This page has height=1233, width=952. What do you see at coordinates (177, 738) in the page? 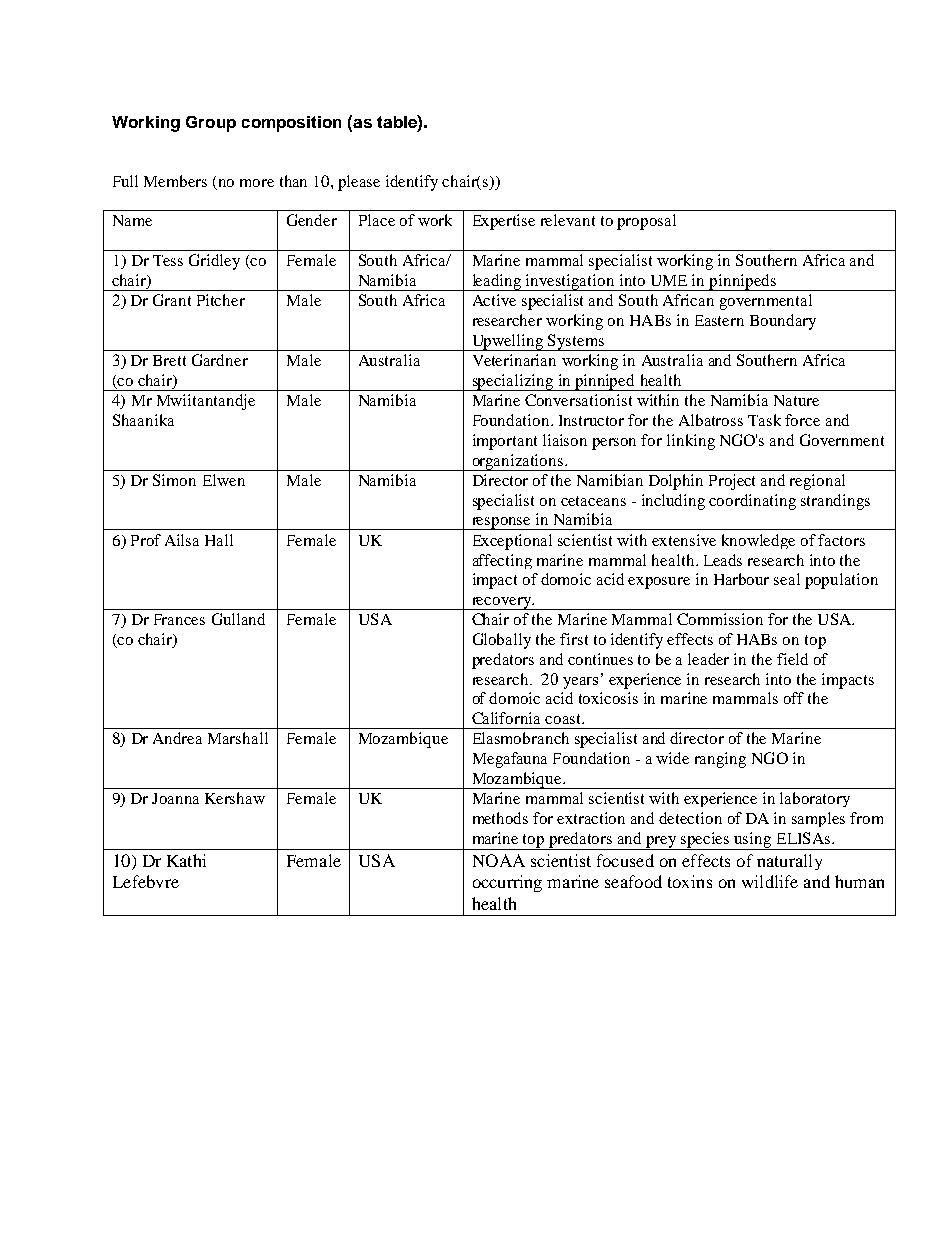
I see `Andrea` at bounding box center [177, 738].
